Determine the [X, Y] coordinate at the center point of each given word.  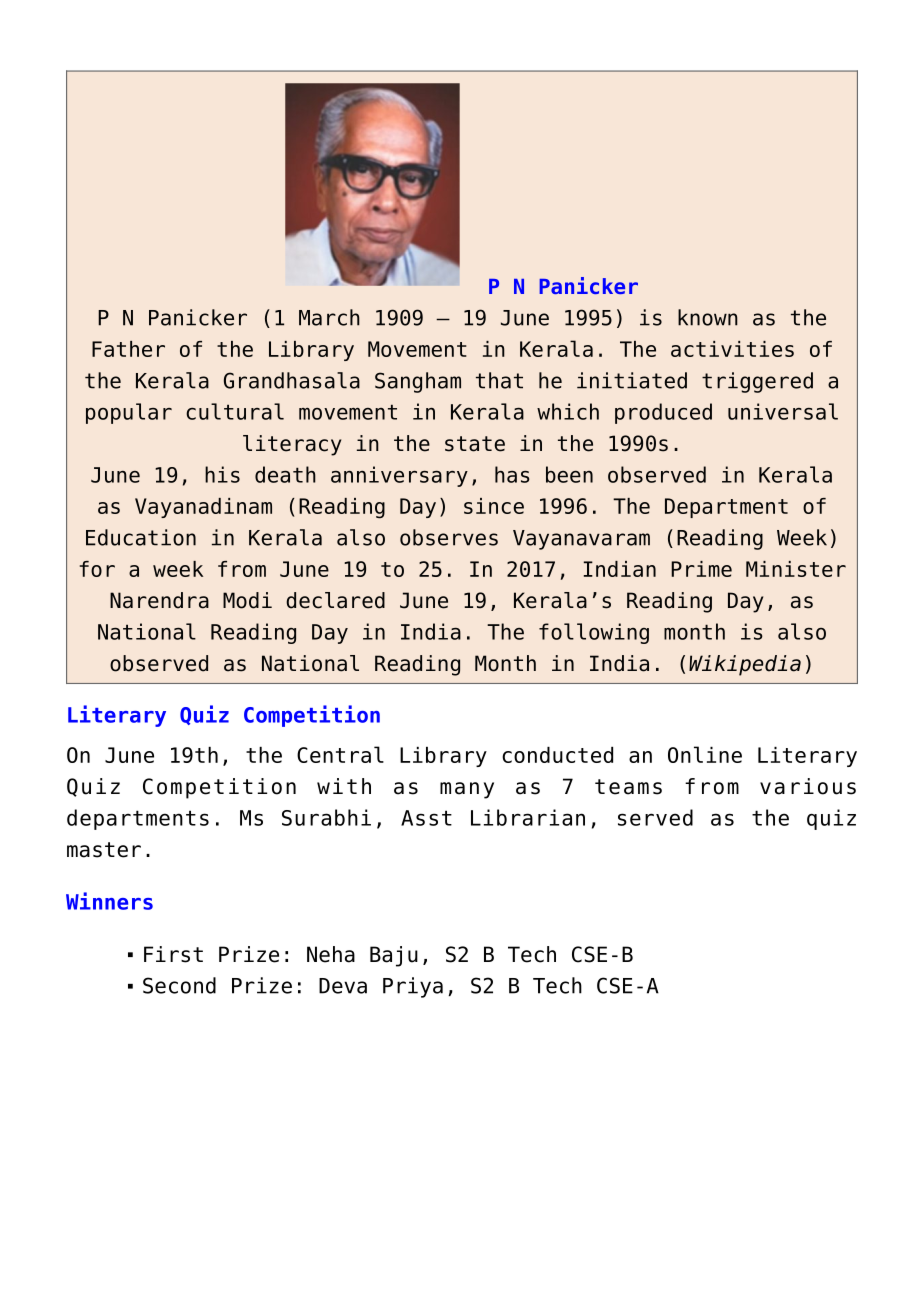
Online [705, 754]
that [499, 380]
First [173, 954]
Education [141, 537]
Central [340, 754]
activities [732, 349]
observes [449, 537]
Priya [413, 987]
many [467, 790]
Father [128, 349]
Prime [701, 569]
